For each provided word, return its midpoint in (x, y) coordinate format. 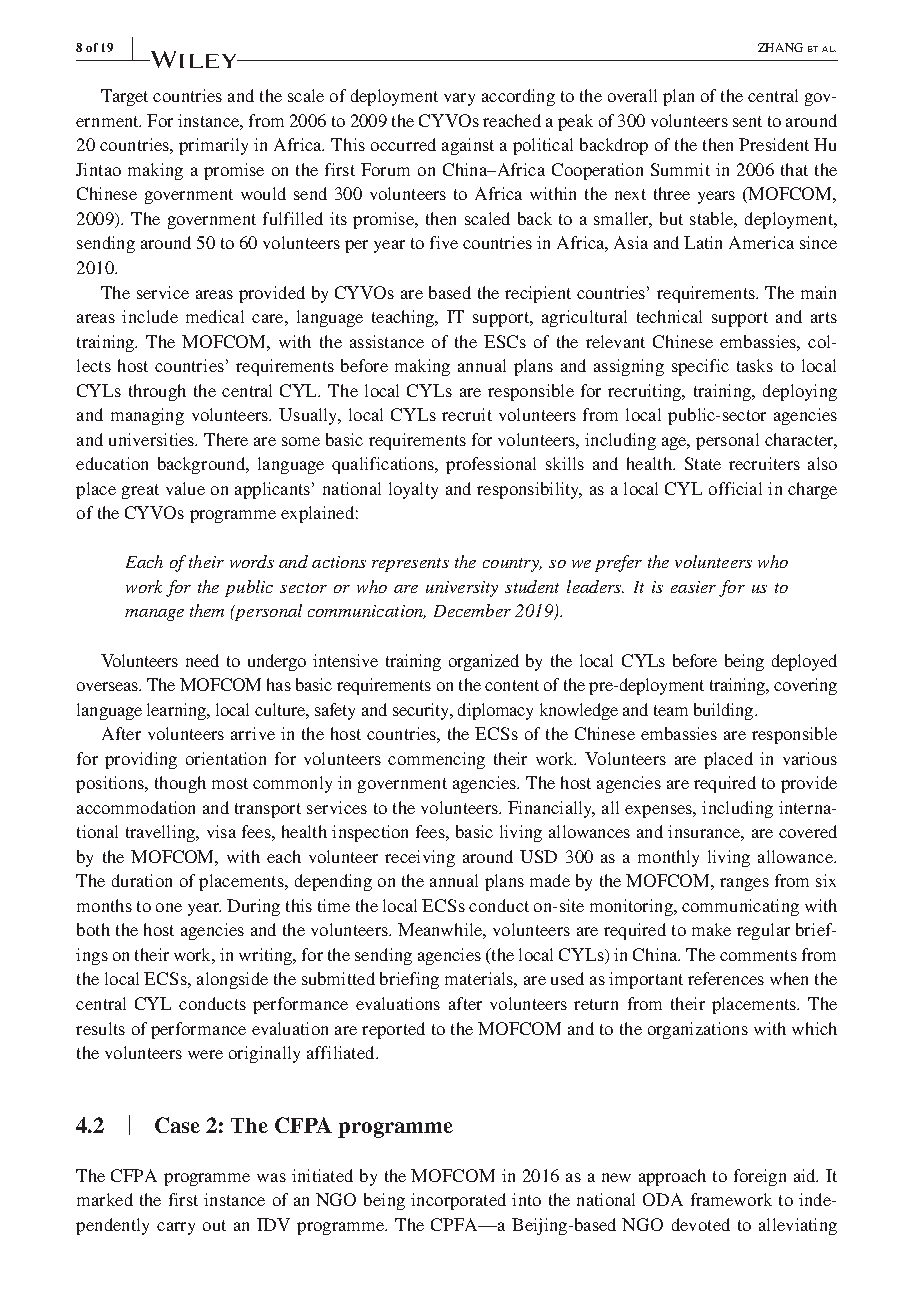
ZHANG (780, 47)
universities (153, 439)
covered (808, 831)
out (214, 1225)
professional (491, 465)
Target (124, 97)
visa (221, 831)
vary (459, 99)
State (703, 463)
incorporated (458, 1201)
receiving (420, 858)
